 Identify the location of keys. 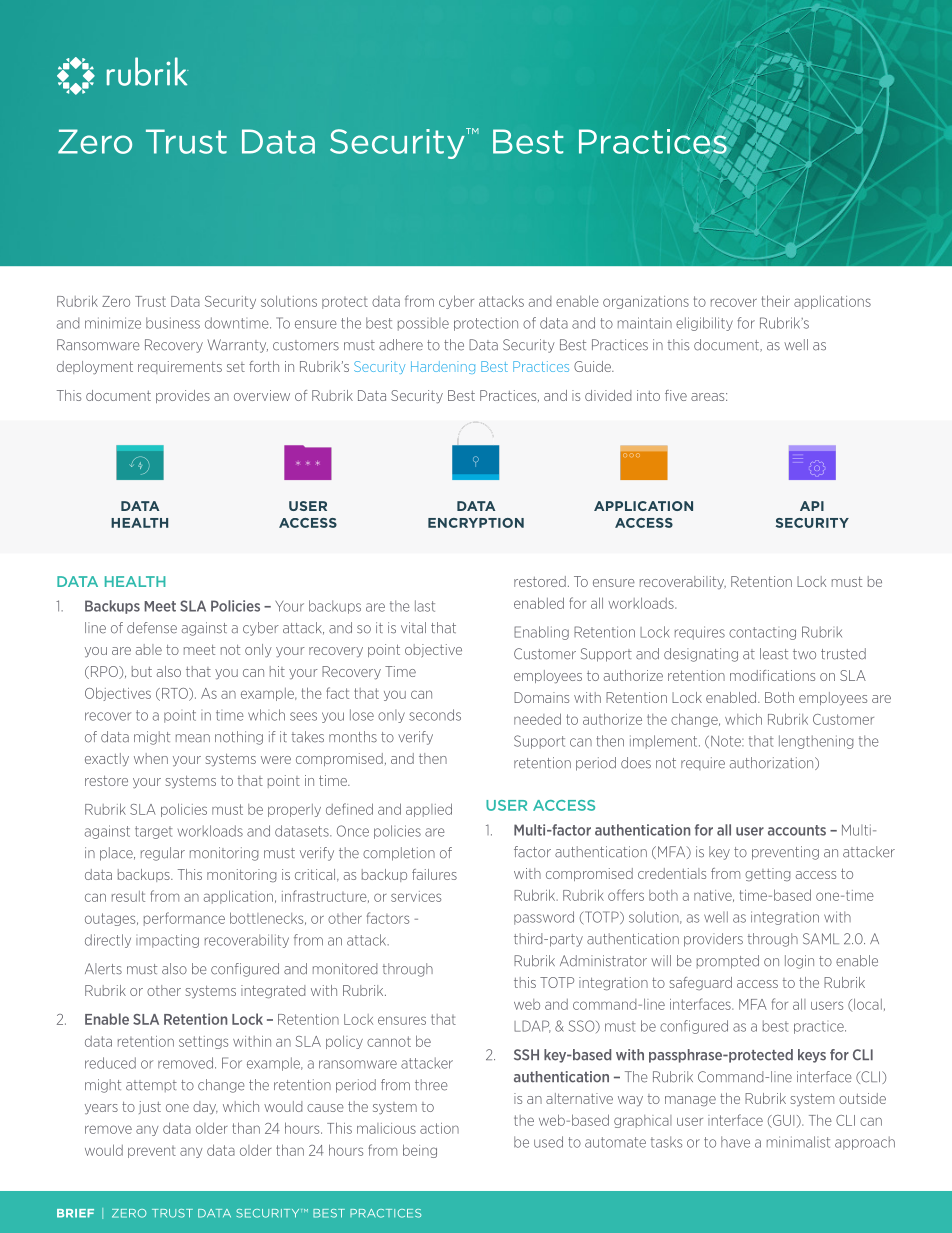
(812, 1056).
